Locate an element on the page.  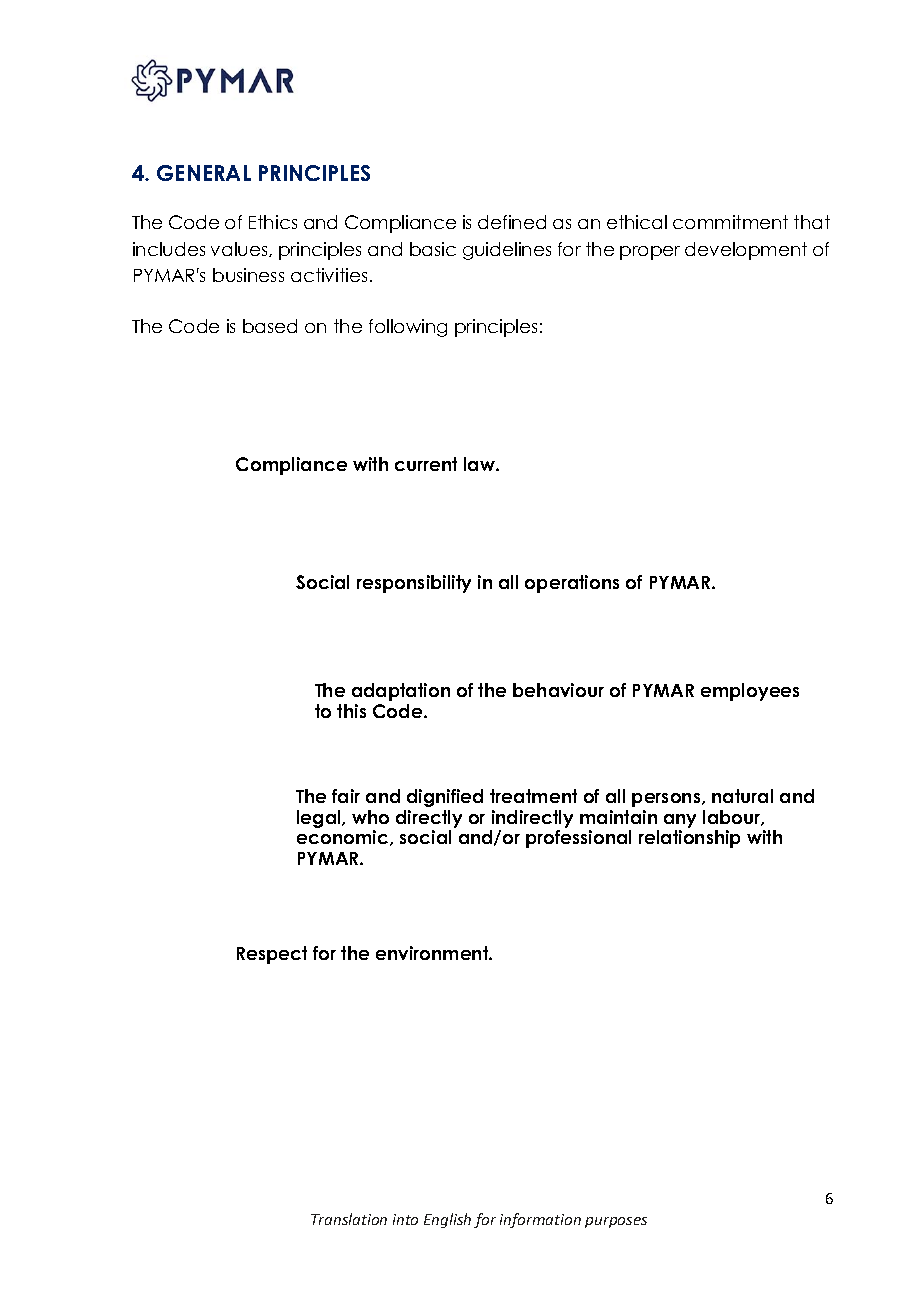
operations is located at coordinates (572, 584).
